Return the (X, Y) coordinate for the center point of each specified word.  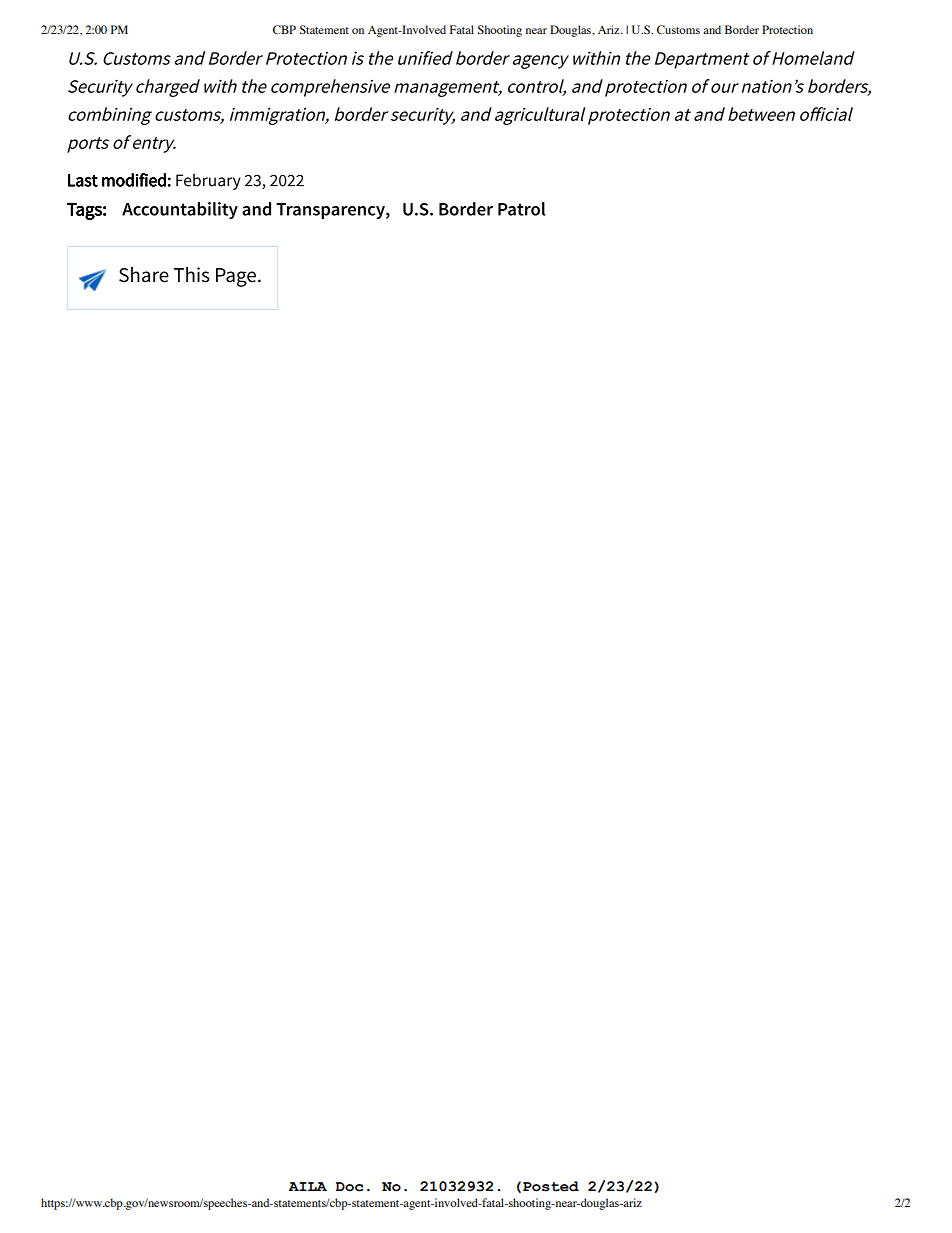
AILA (308, 1186)
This (192, 275)
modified (134, 180)
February (208, 181)
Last (83, 180)
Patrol (522, 209)
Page (236, 277)
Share (144, 275)
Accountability (180, 210)
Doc (350, 1187)
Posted (551, 1186)
